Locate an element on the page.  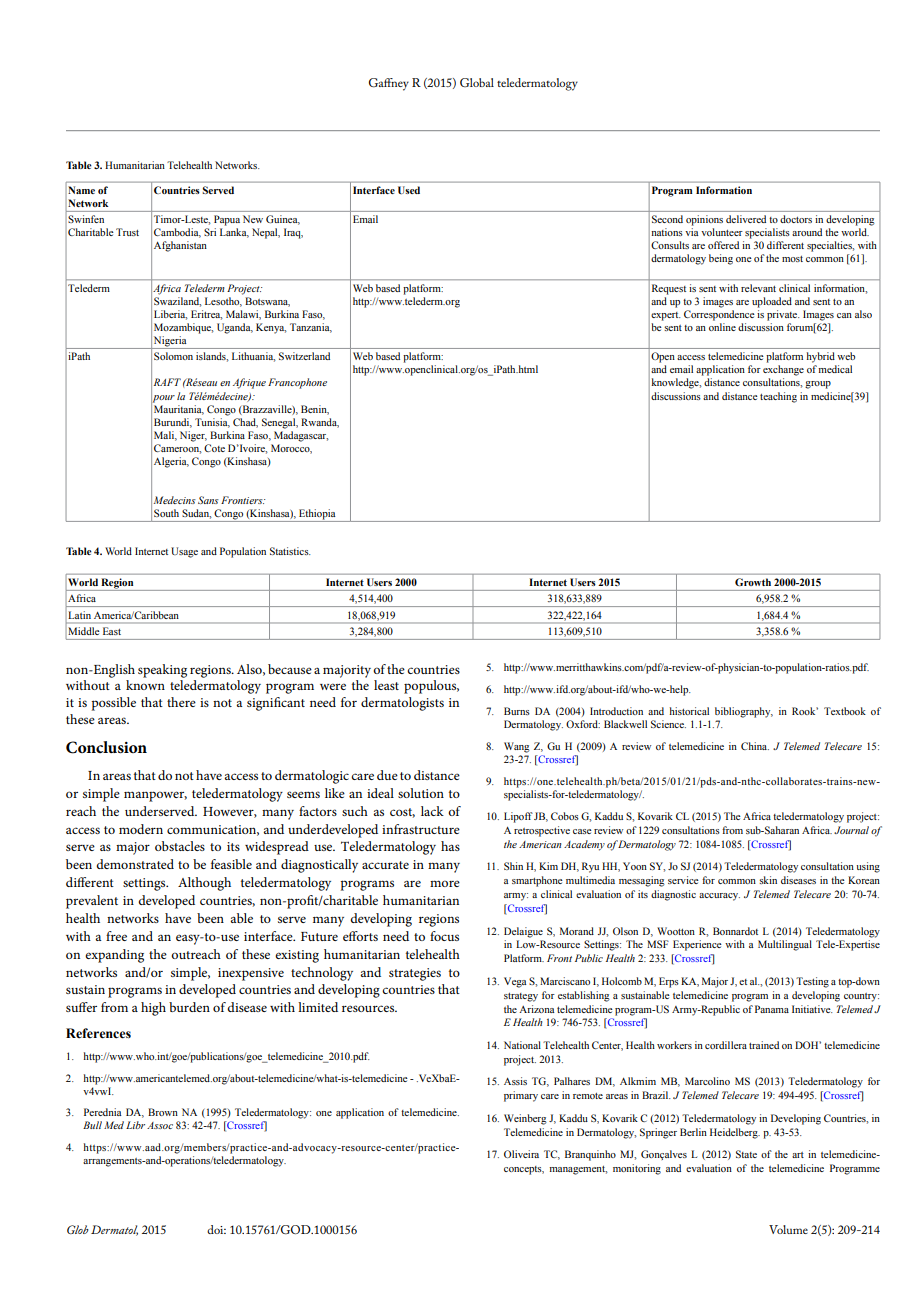
Algeria is located at coordinates (171, 462).
